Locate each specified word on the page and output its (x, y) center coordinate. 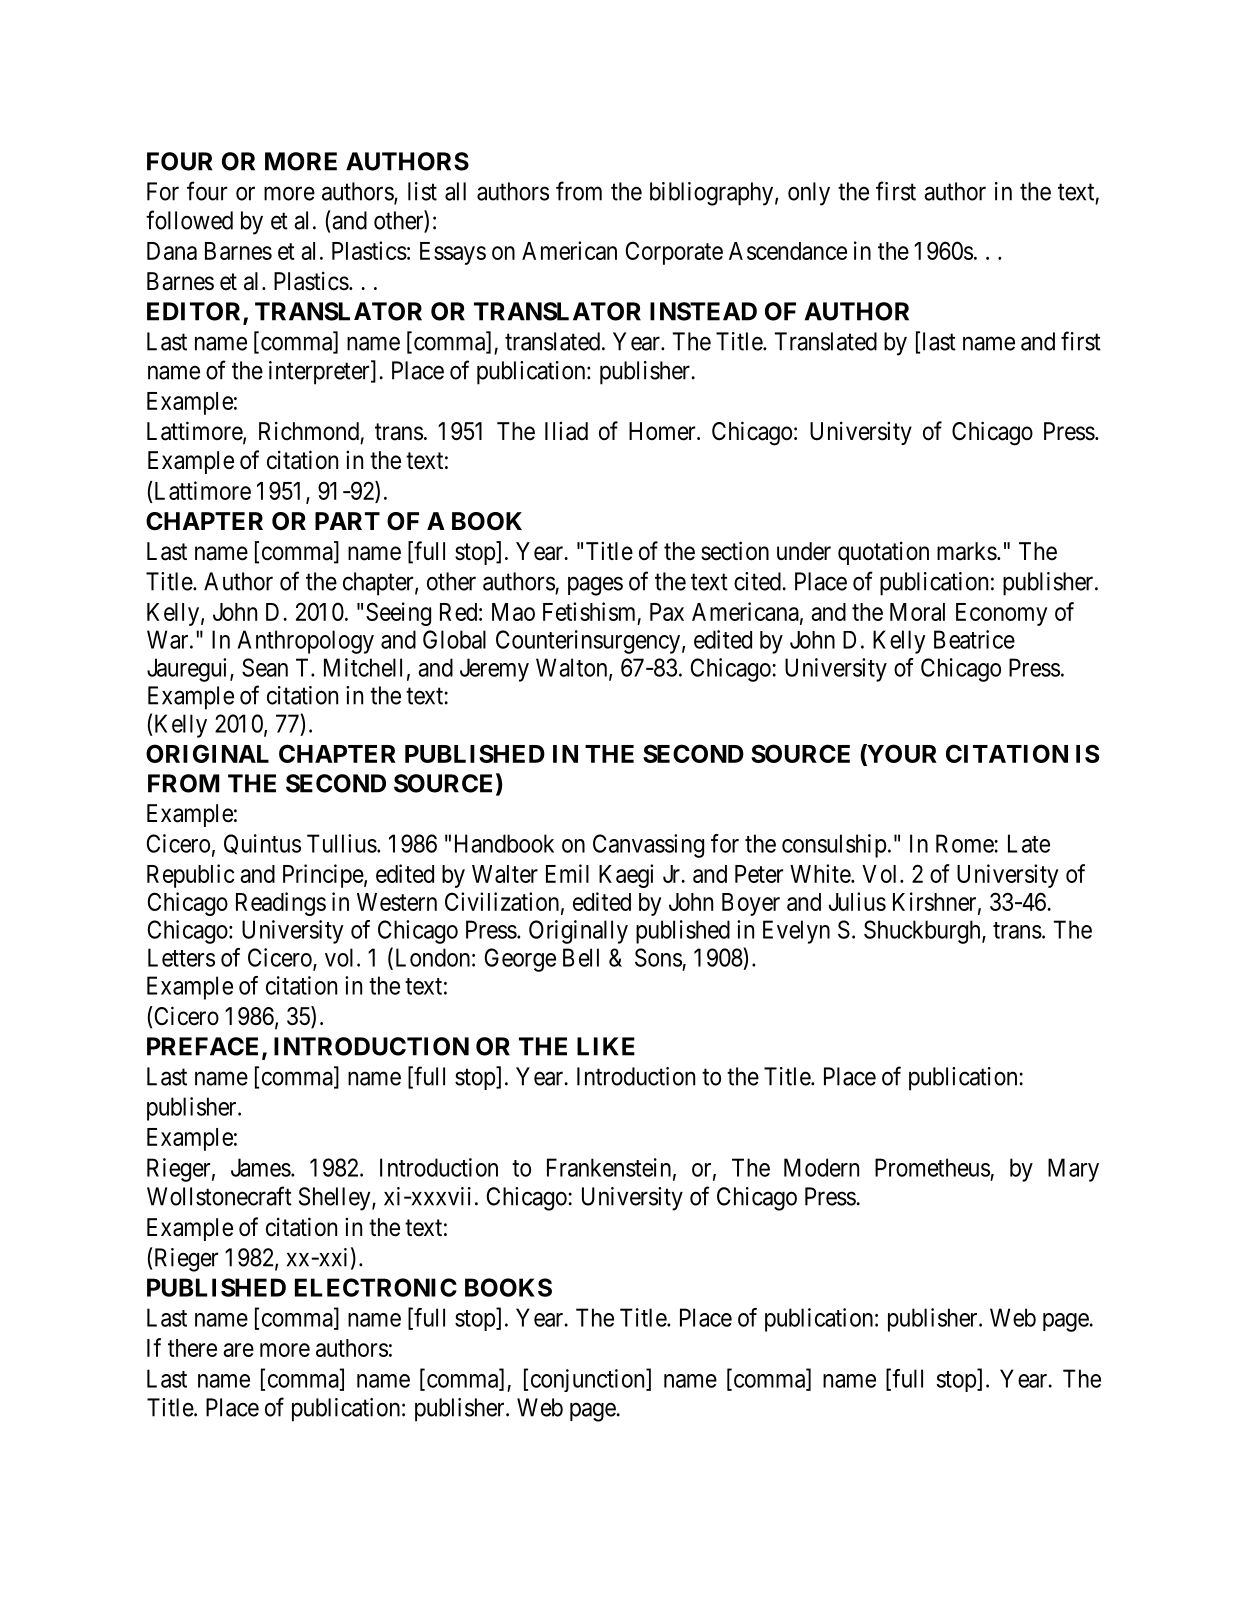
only (809, 194)
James (261, 1167)
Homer (663, 431)
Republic (190, 876)
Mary (1073, 1170)
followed (189, 220)
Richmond (309, 431)
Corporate (674, 253)
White (821, 873)
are (238, 1350)
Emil (567, 873)
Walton (573, 668)
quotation (883, 553)
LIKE (606, 1046)
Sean (265, 667)
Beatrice (974, 639)
